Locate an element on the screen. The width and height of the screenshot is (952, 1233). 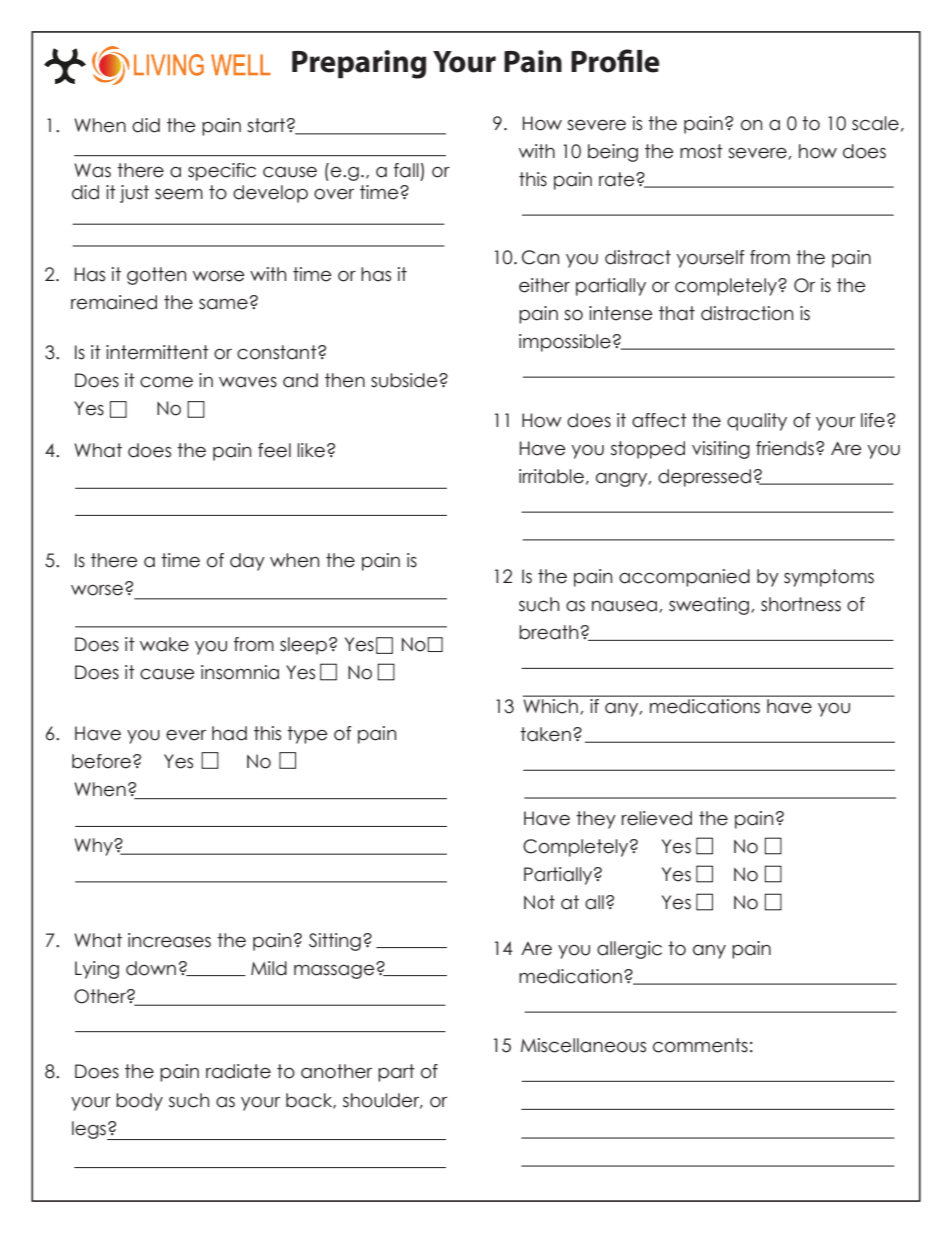
quality is located at coordinates (757, 422).
